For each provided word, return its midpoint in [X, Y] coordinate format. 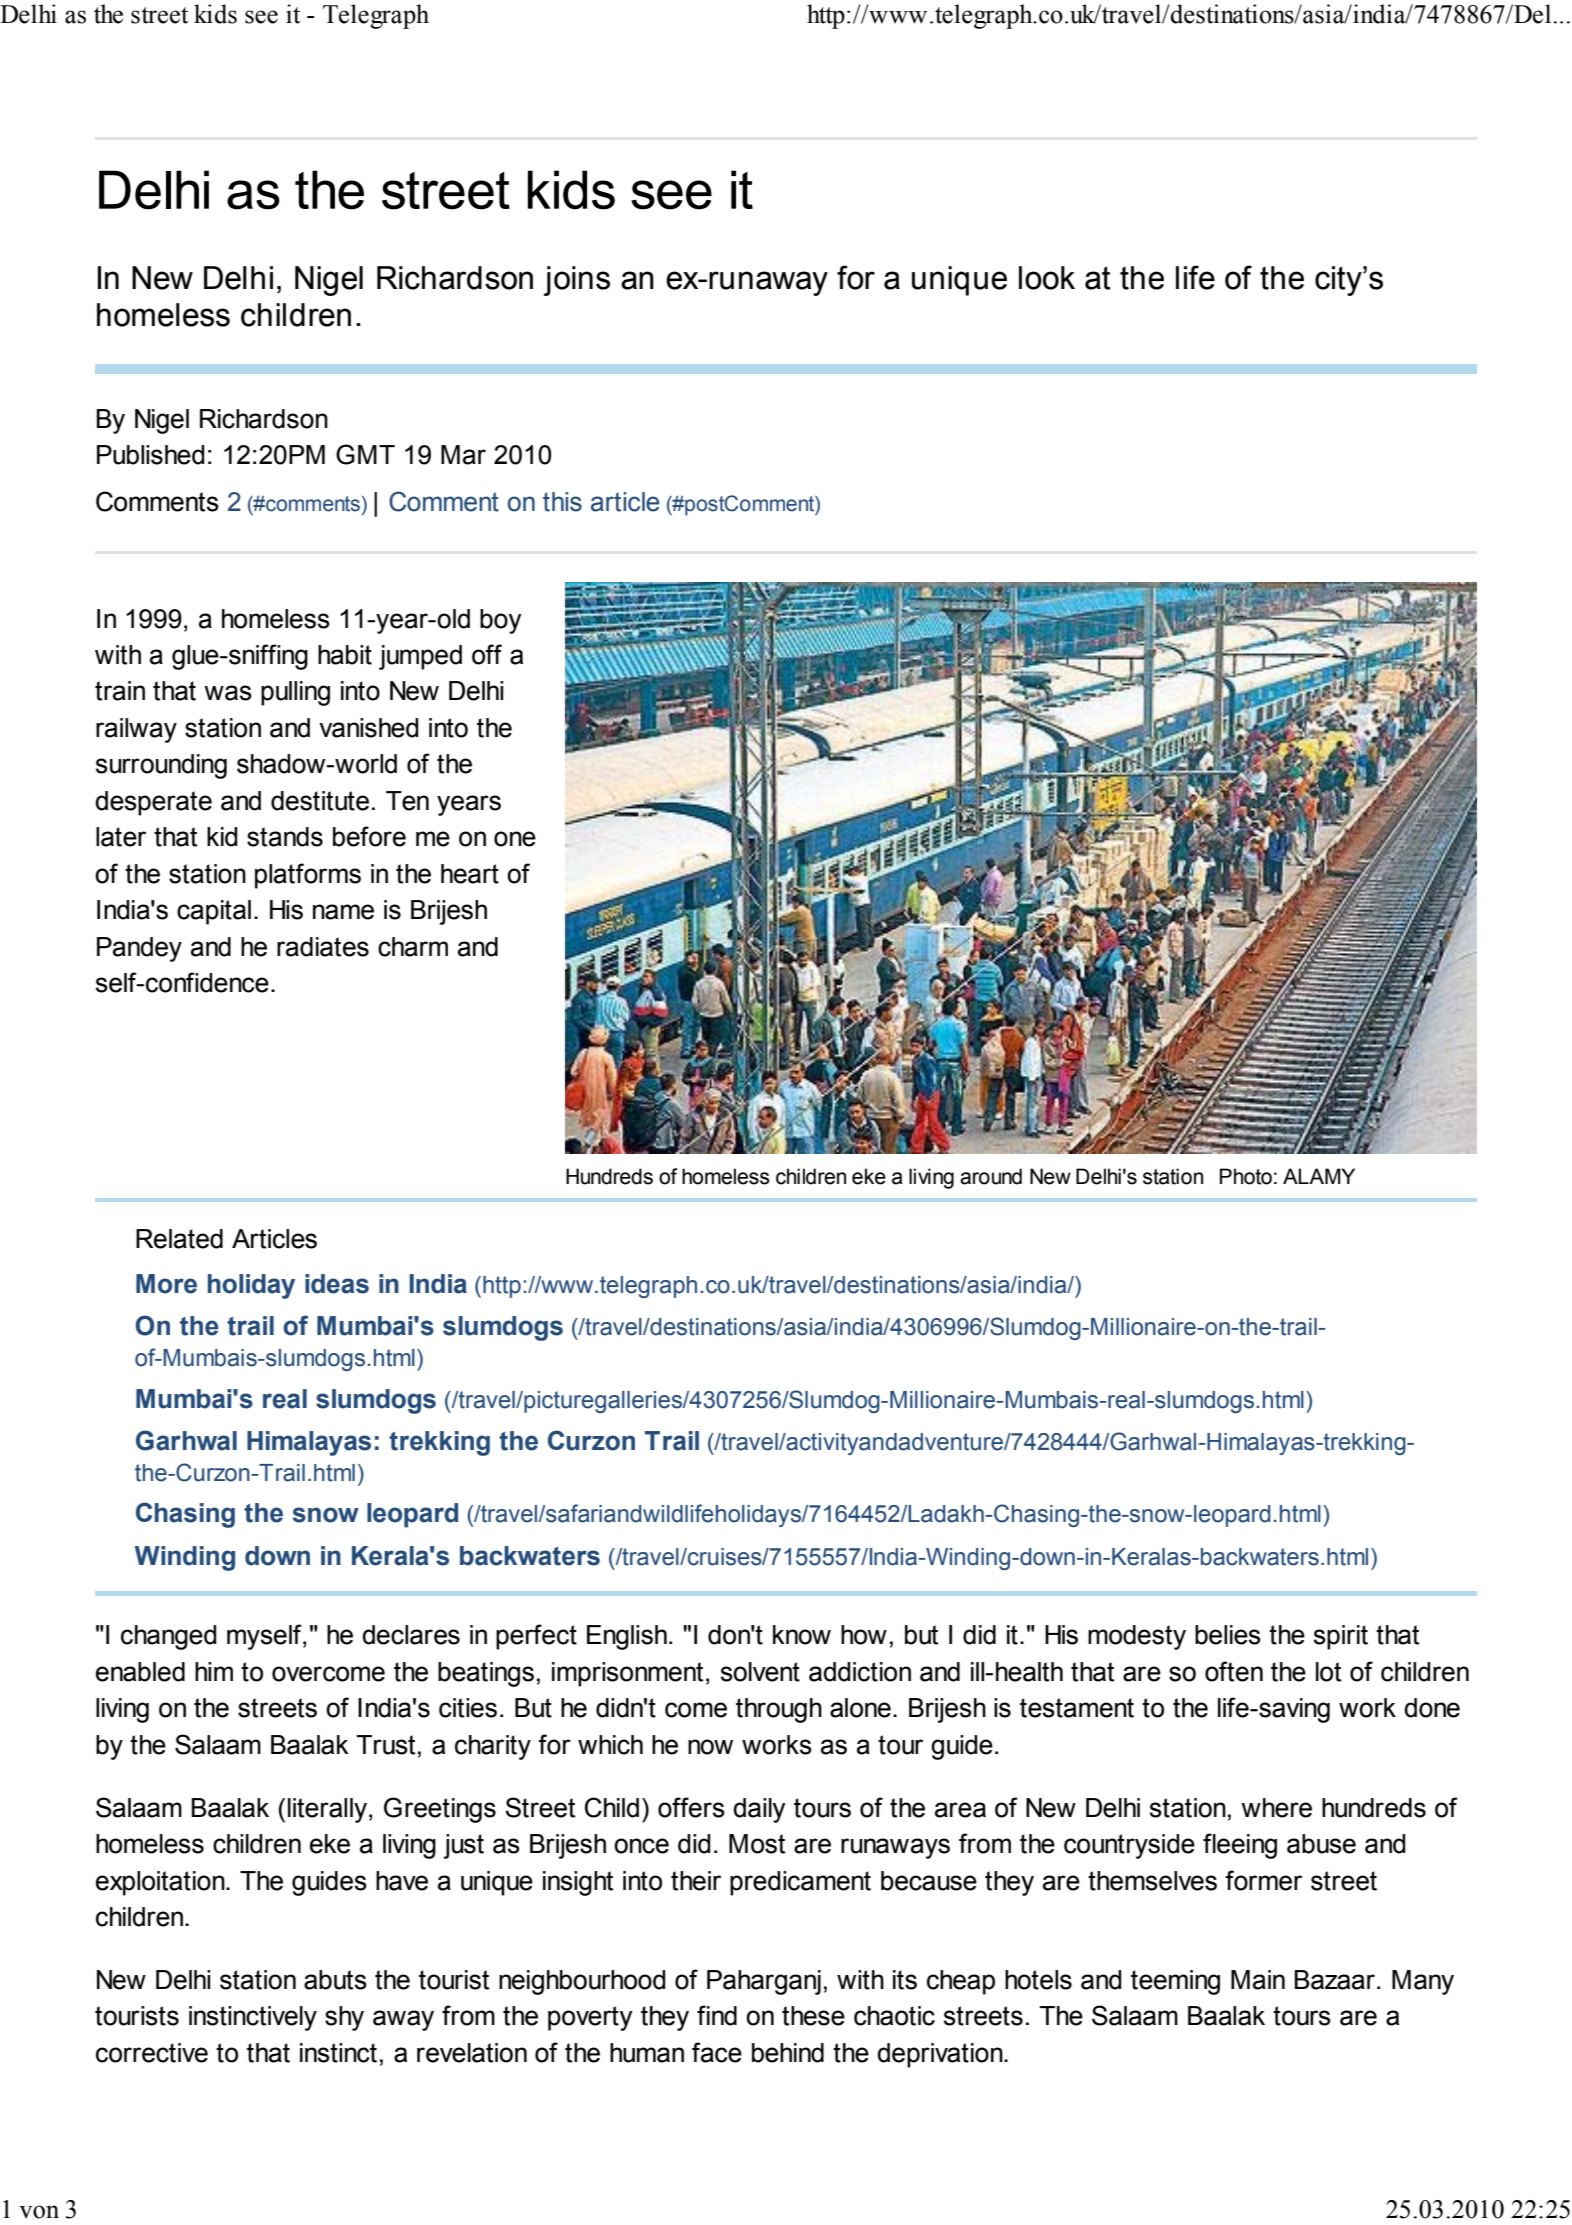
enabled [140, 1672]
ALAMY [1319, 1176]
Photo [1246, 1176]
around [991, 1176]
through [779, 1710]
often [1234, 1671]
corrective [152, 2053]
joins [577, 281]
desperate [153, 803]
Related [179, 1239]
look [1047, 278]
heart [470, 874]
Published [151, 455]
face [717, 2052]
